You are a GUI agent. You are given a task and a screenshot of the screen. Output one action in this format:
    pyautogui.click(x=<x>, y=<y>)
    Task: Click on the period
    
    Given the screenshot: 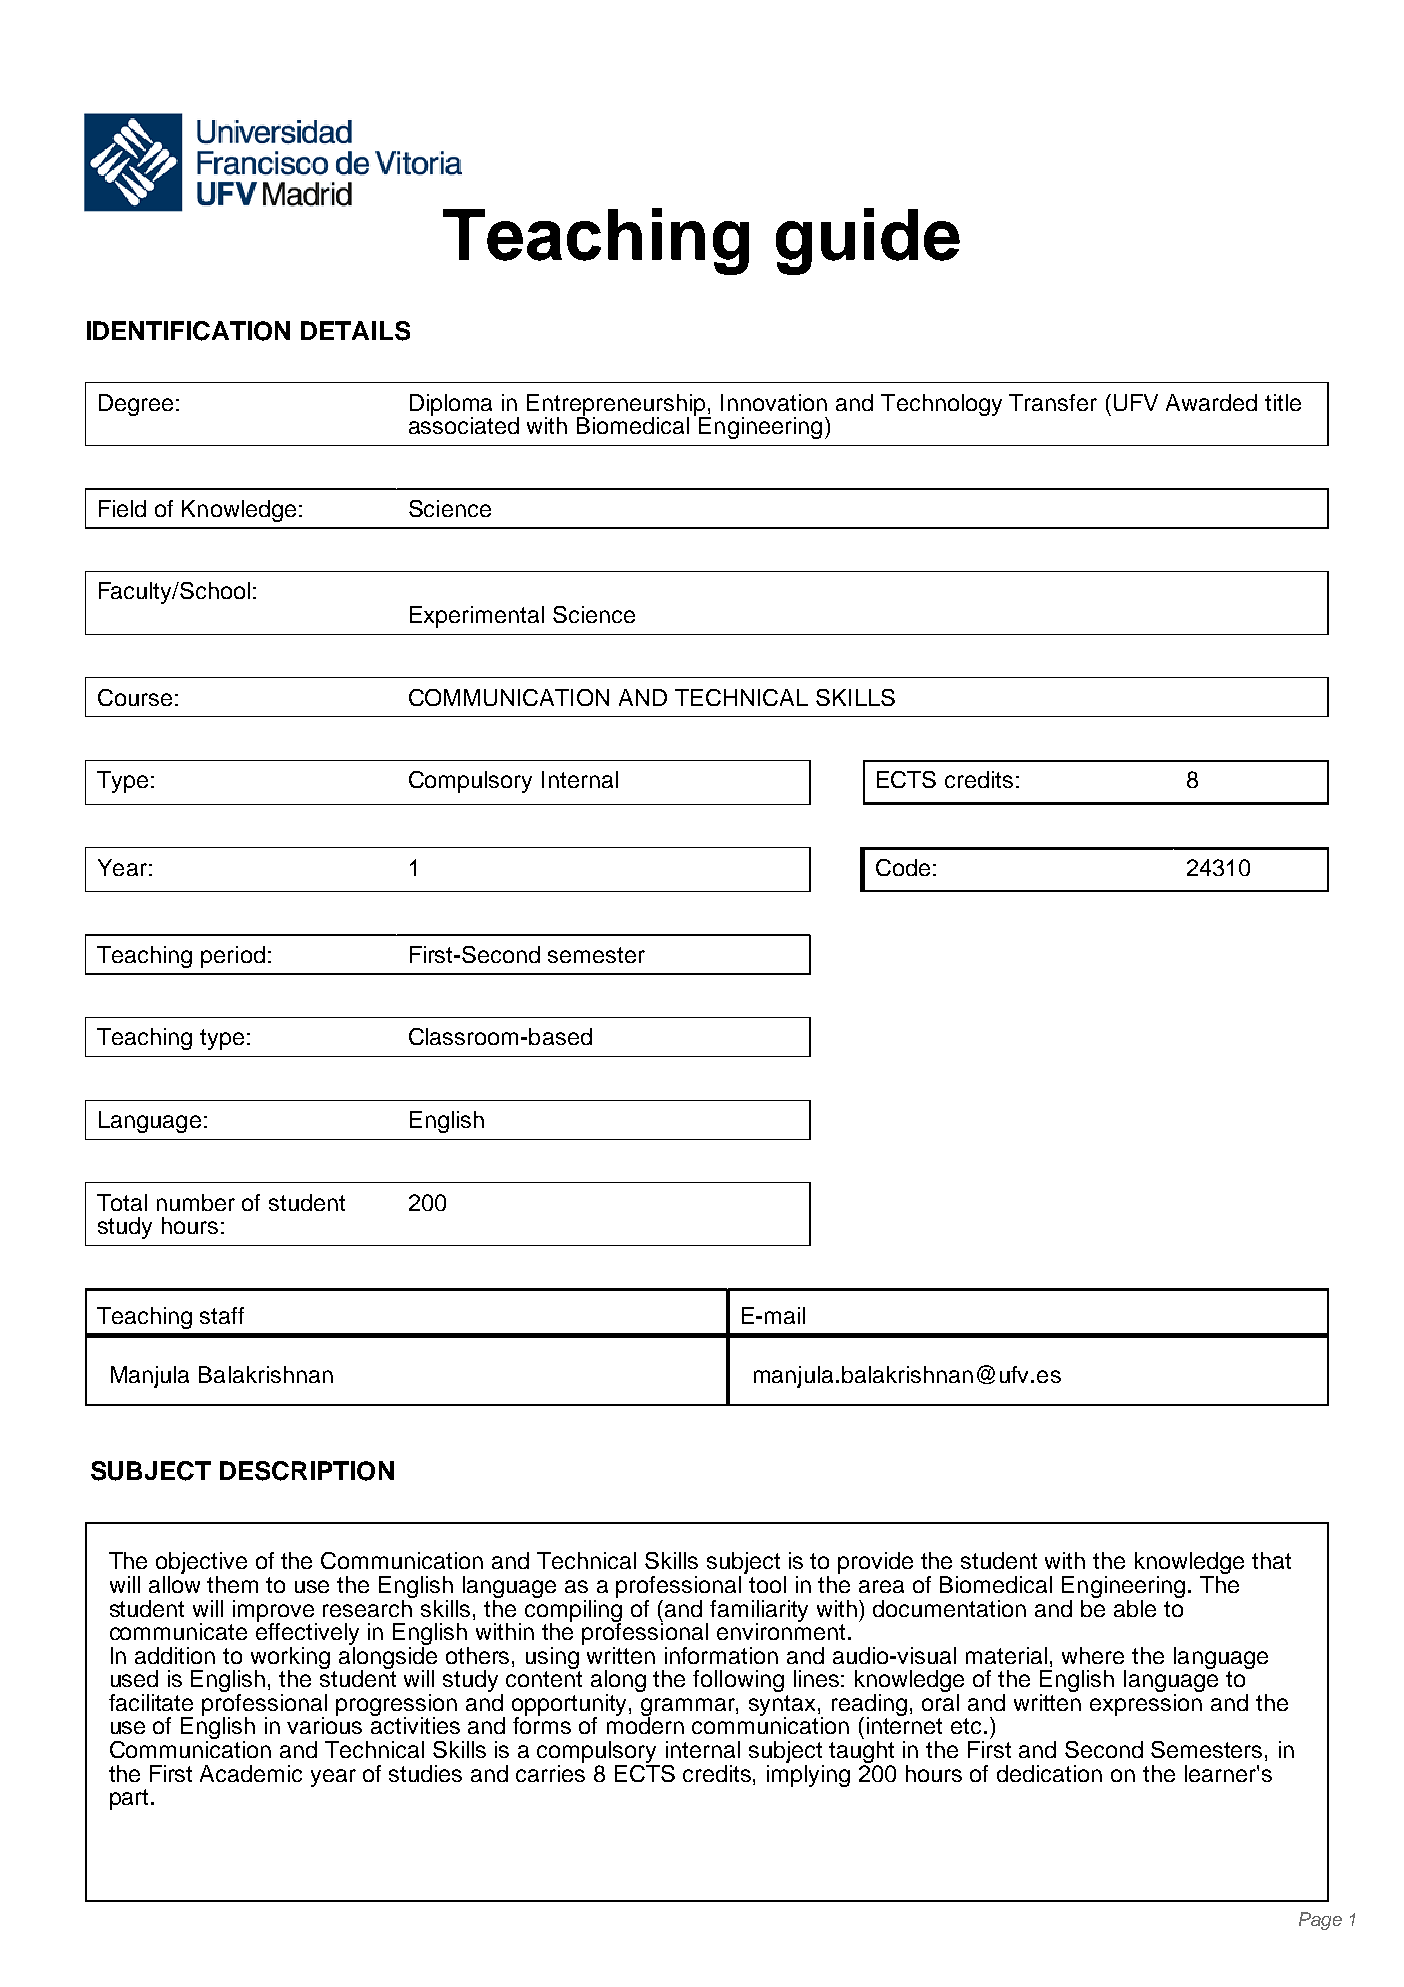 What is the action you would take?
    pyautogui.click(x=233, y=957)
